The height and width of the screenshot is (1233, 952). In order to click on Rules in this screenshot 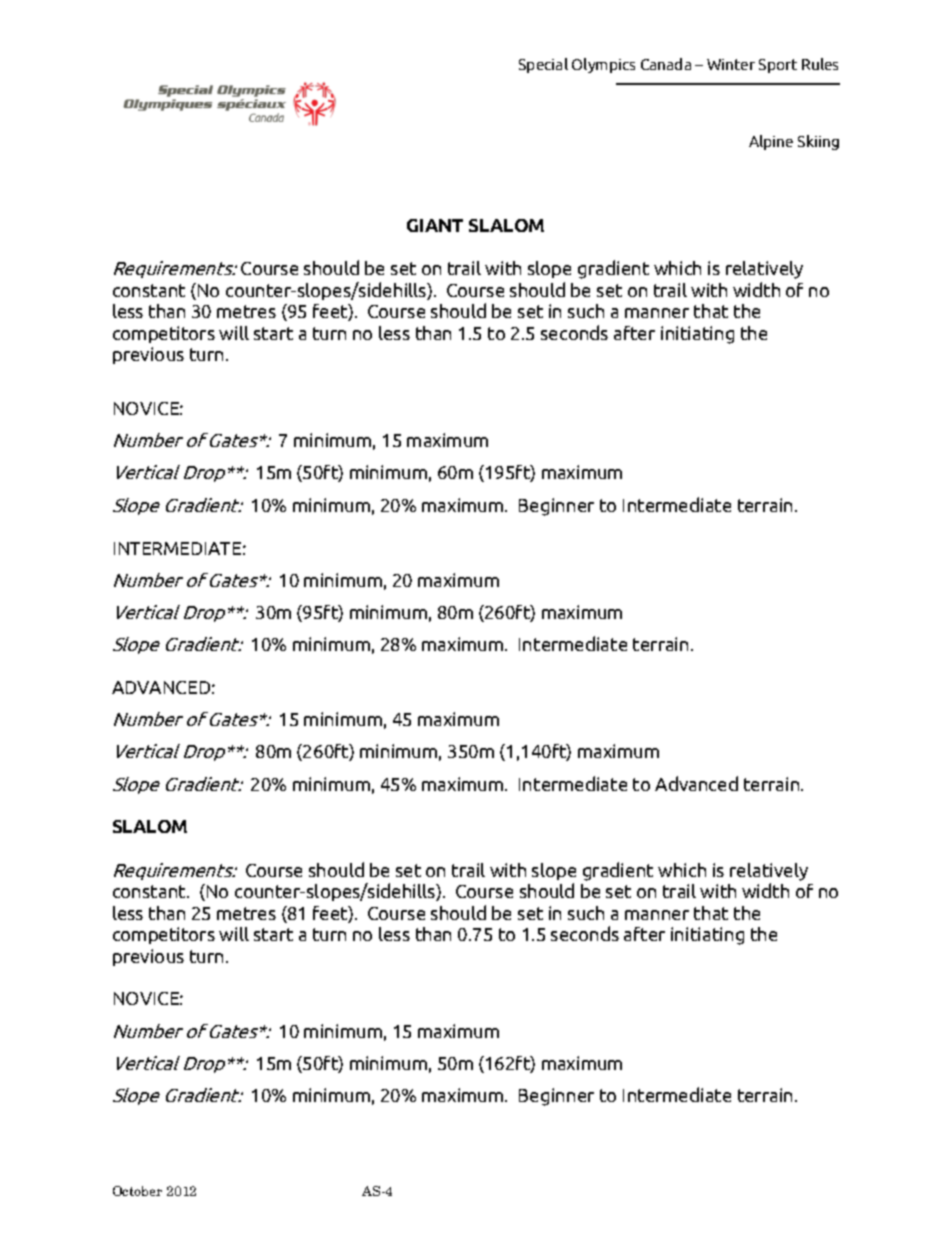, I will do `click(820, 64)`.
